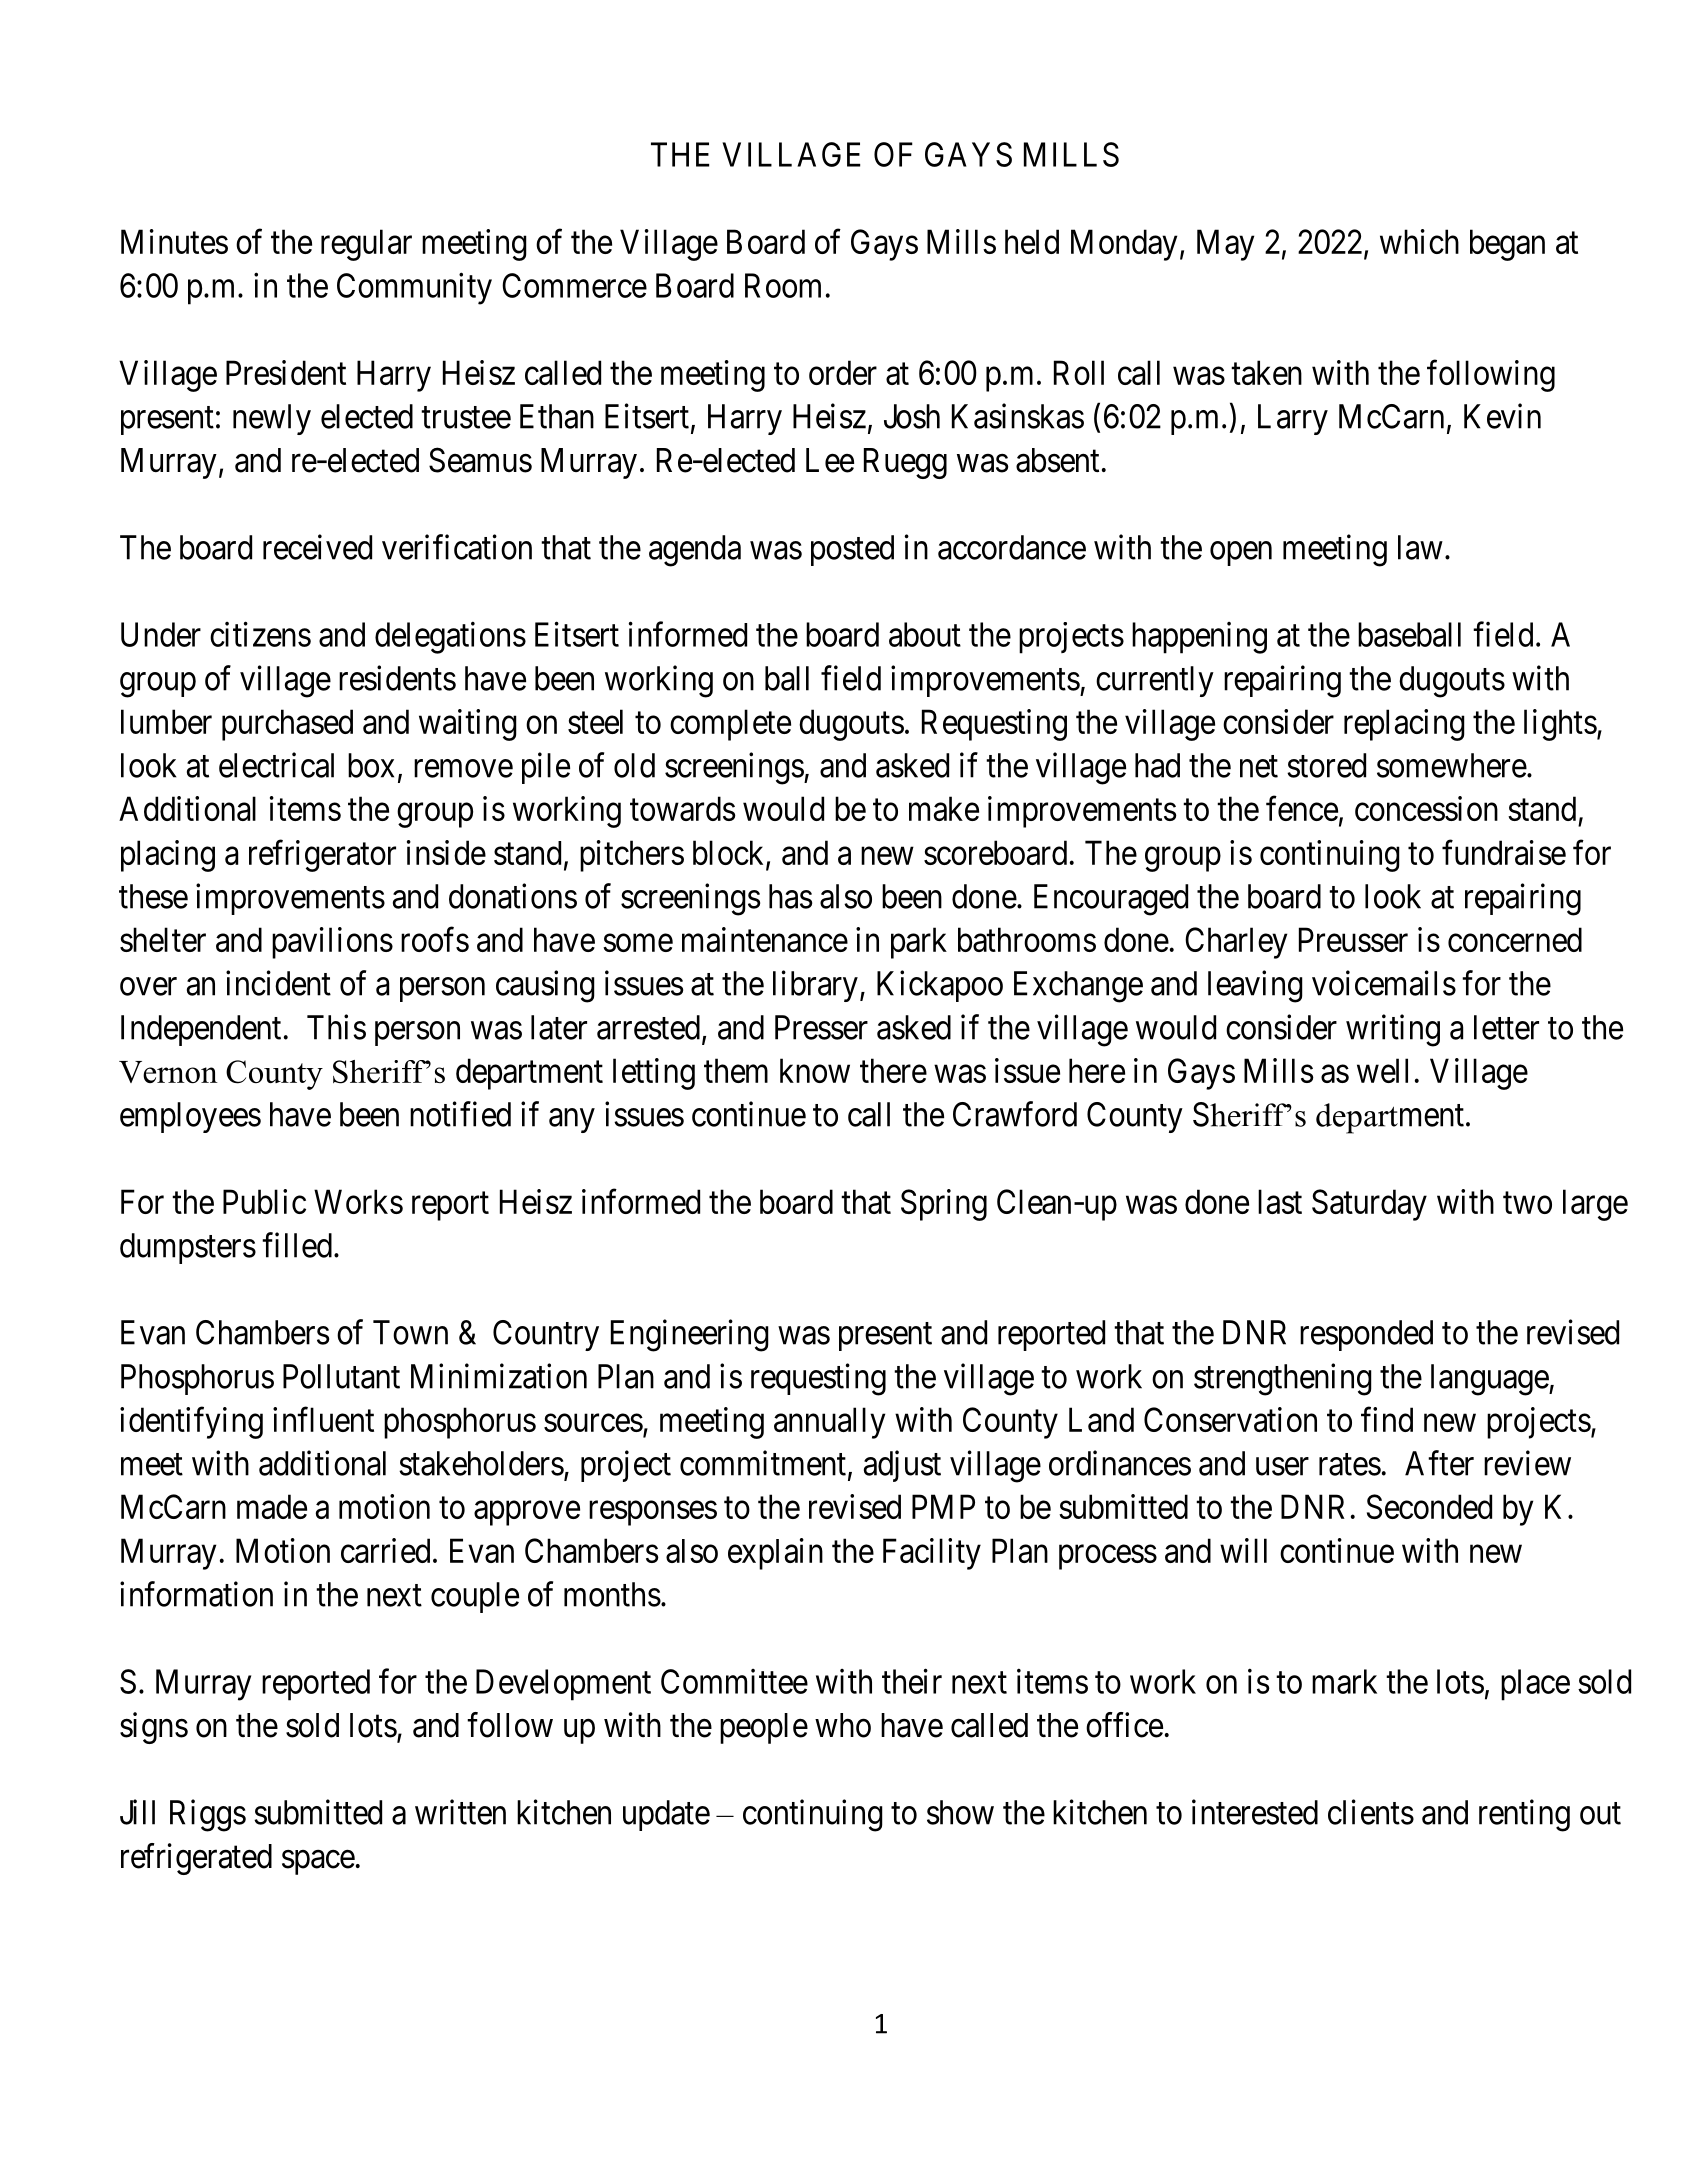  Describe the element at coordinates (1371, 1812) in the screenshot. I see `clients` at that location.
